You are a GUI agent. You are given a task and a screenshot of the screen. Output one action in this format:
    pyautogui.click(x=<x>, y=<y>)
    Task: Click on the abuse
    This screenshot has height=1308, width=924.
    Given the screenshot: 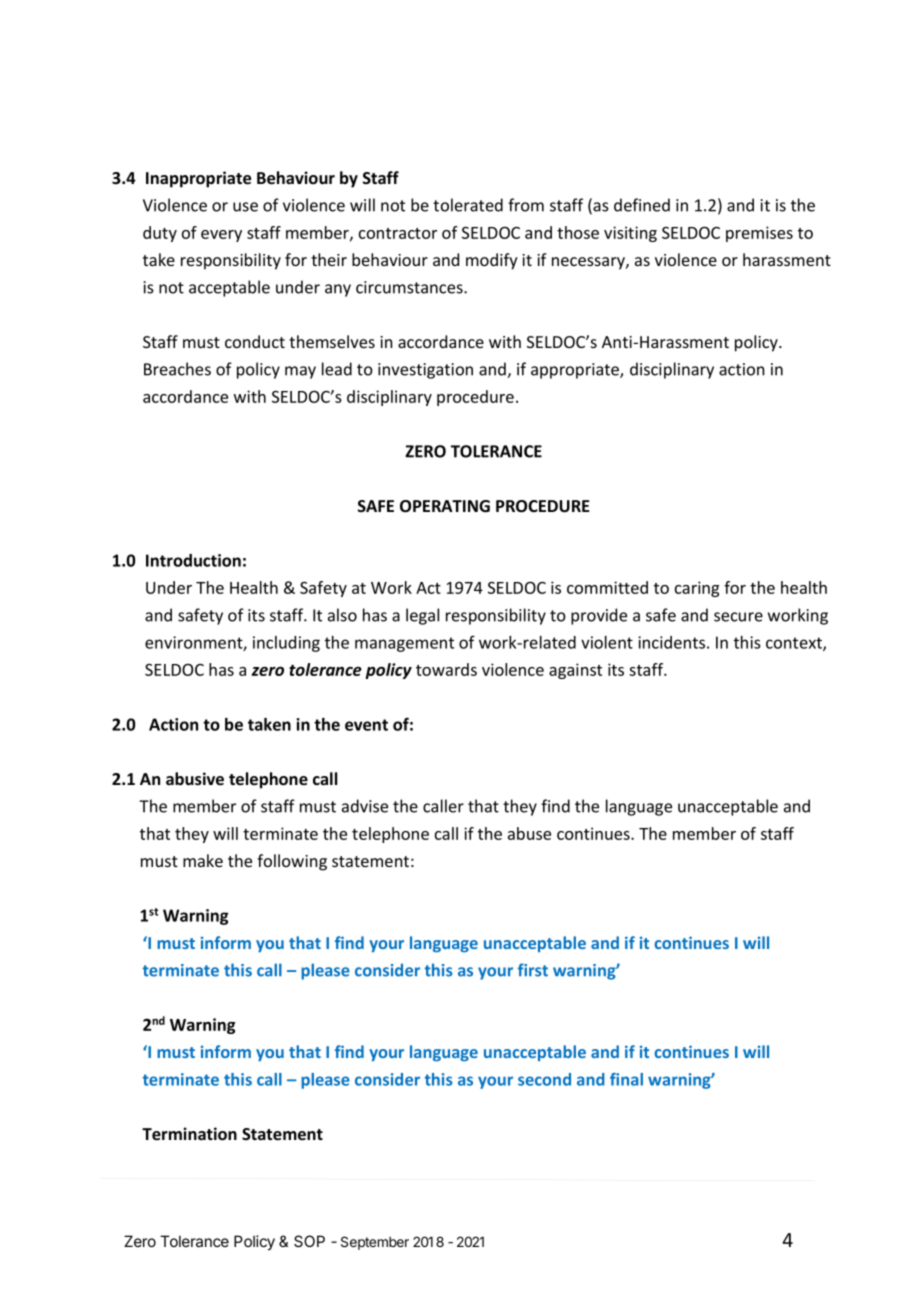 What is the action you would take?
    pyautogui.click(x=529, y=833)
